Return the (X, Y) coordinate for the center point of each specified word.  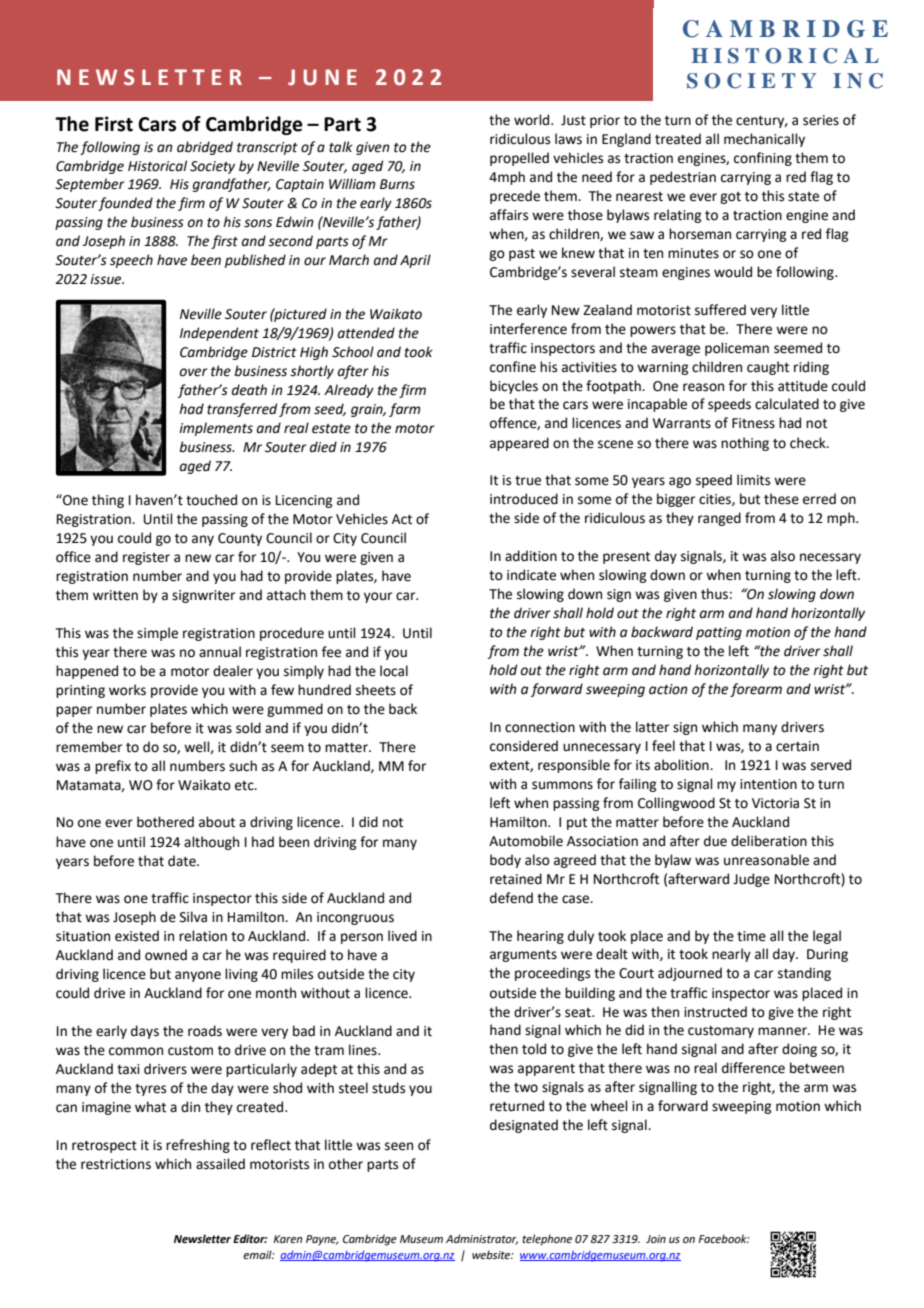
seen (399, 1146)
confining (763, 159)
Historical (157, 166)
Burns (397, 184)
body (505, 861)
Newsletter (202, 1238)
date (183, 861)
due (715, 841)
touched (211, 500)
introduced (524, 499)
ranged (719, 519)
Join (656, 1239)
